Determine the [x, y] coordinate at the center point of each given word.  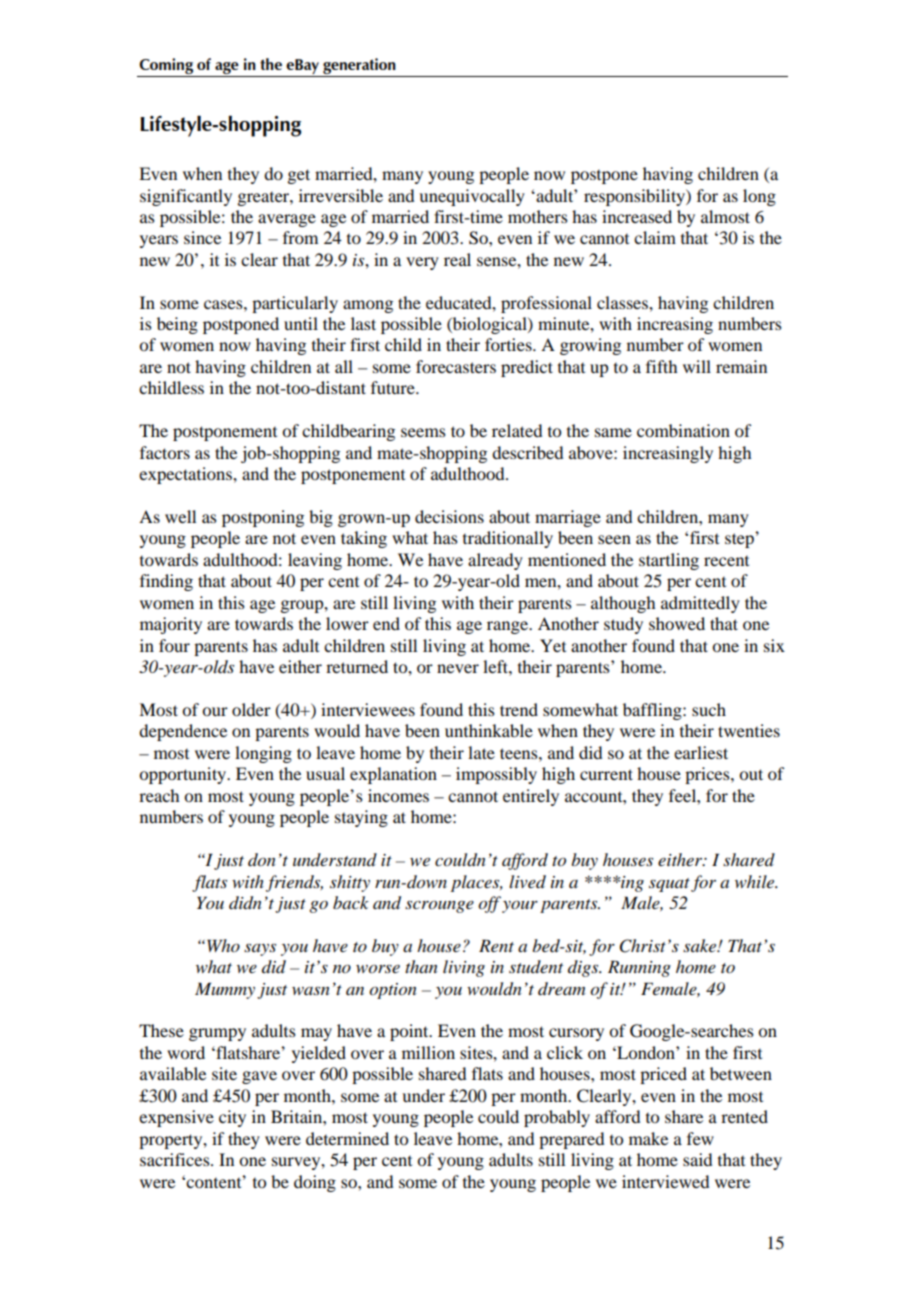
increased [637, 216]
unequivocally [472, 197]
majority [171, 625]
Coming [167, 67]
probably [557, 1118]
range [508, 627]
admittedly [700, 604]
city [232, 1118]
